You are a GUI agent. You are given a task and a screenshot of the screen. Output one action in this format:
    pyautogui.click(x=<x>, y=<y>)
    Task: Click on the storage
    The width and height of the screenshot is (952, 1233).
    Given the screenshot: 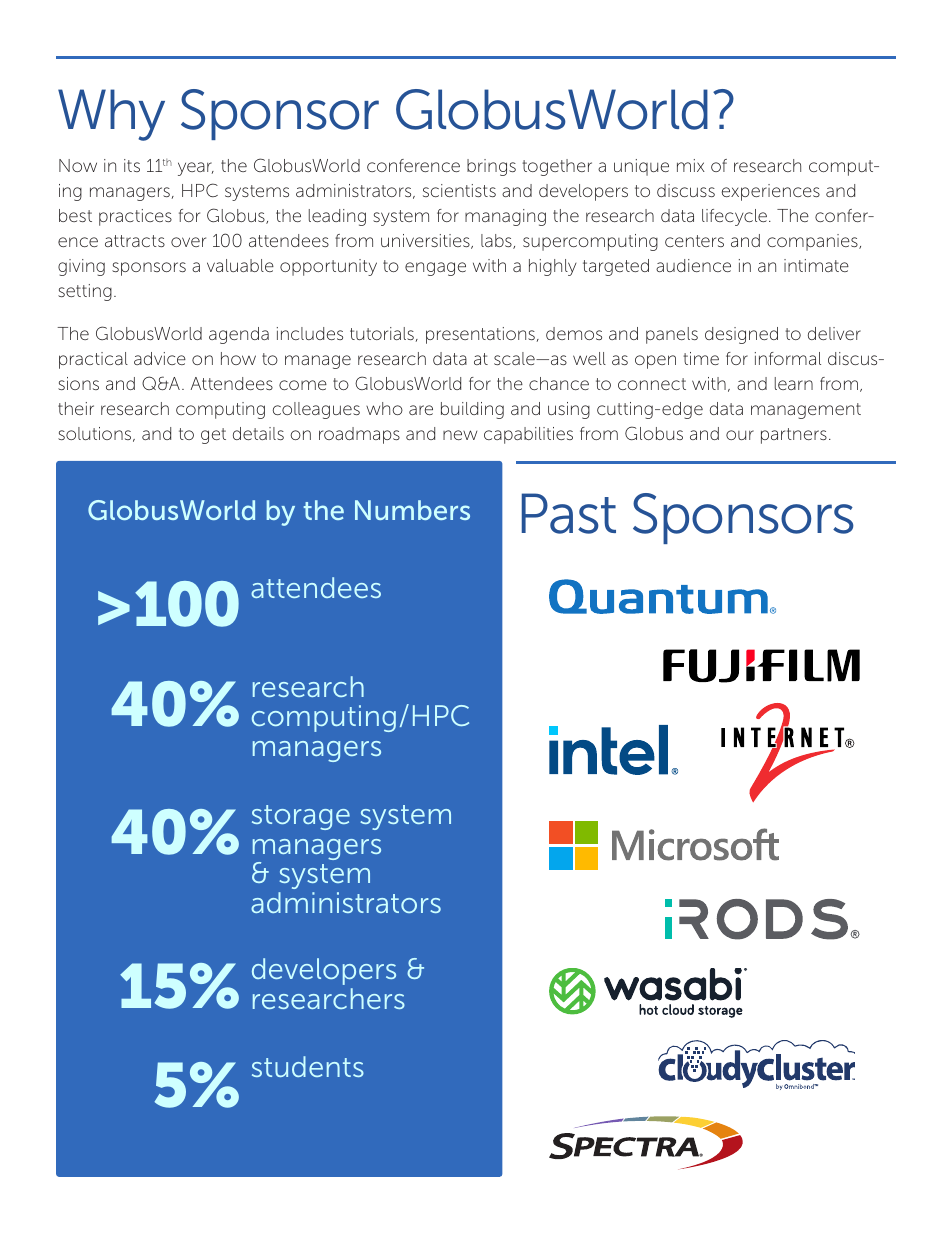 What is the action you would take?
    pyautogui.click(x=301, y=817)
